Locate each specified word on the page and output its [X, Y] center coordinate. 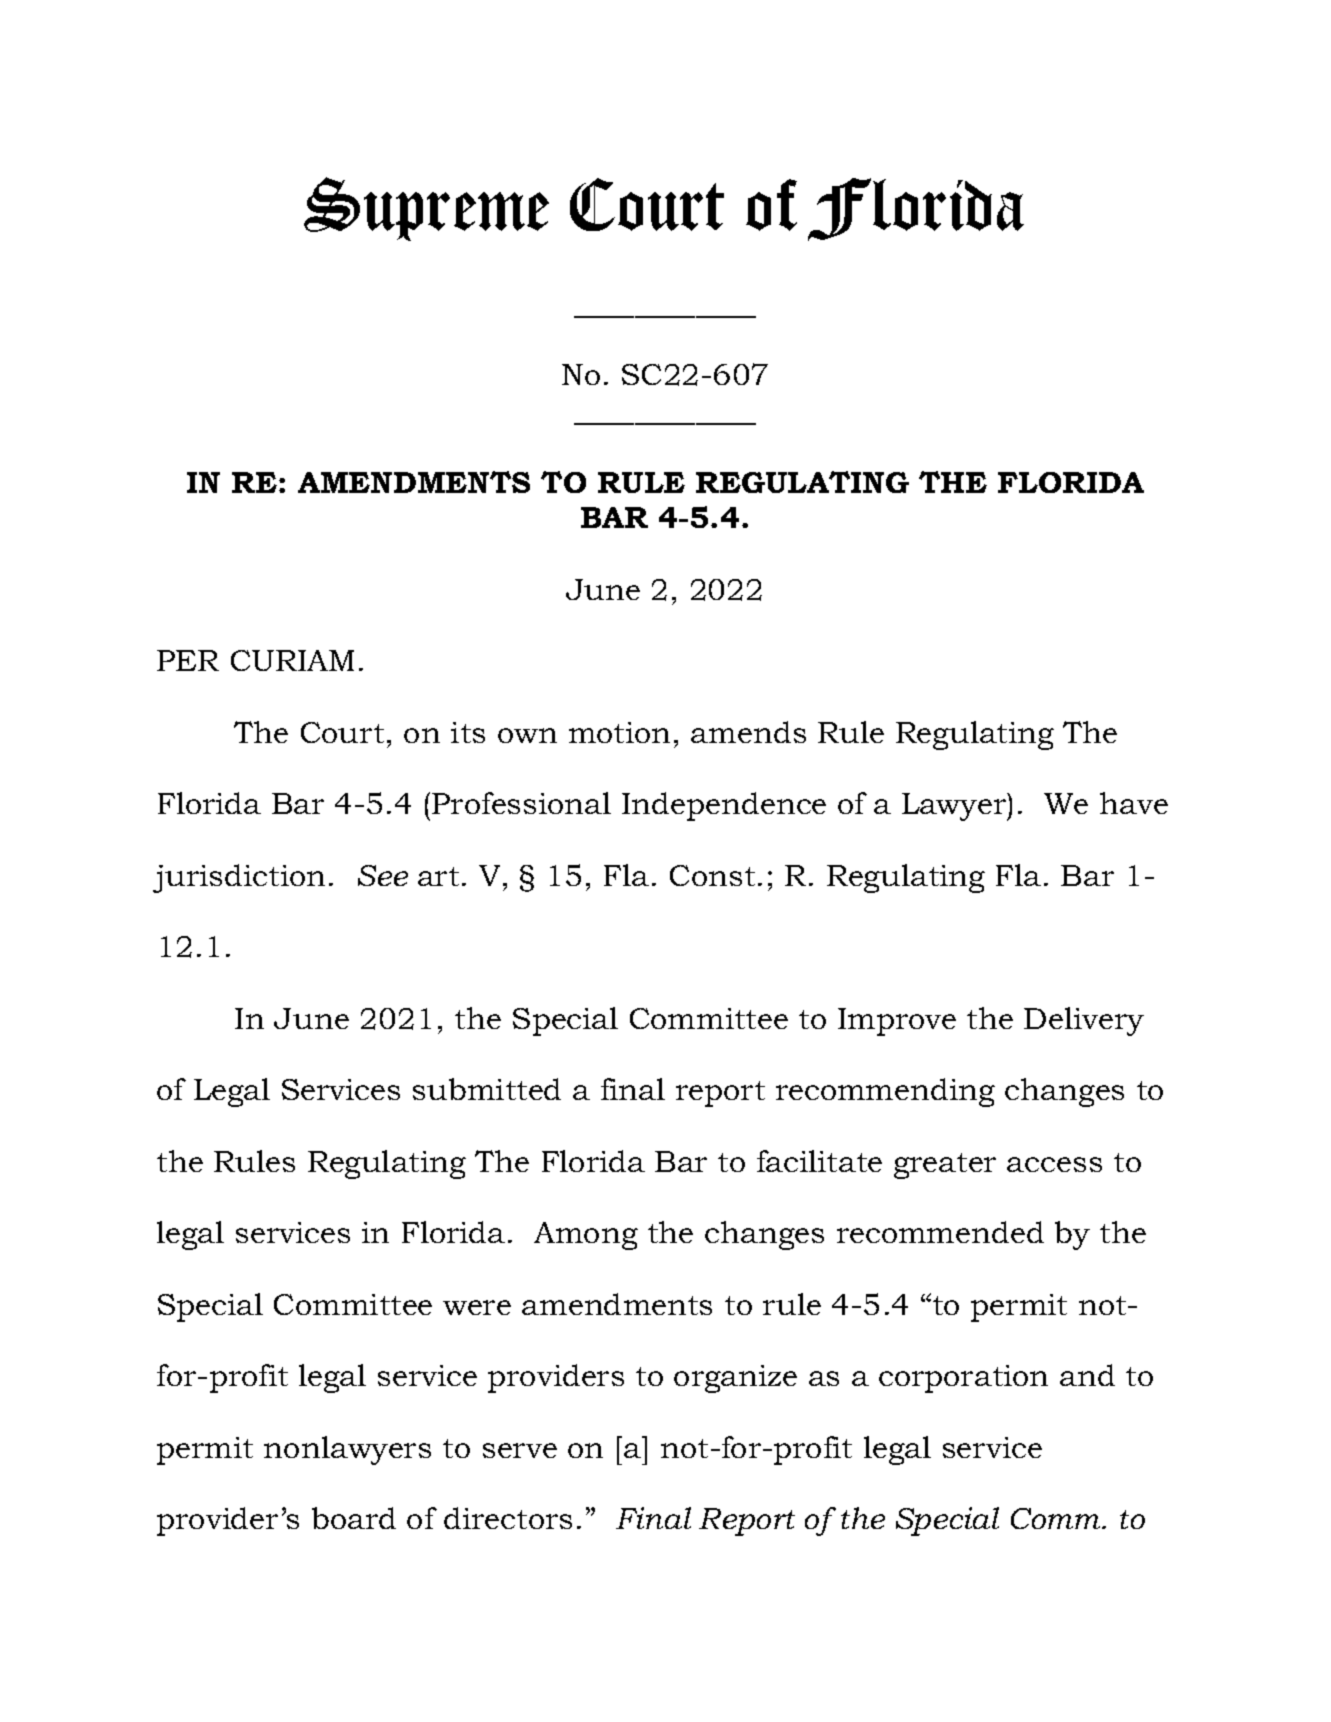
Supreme [426, 209]
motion [619, 732]
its [468, 732]
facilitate [819, 1161]
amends [748, 732]
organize [735, 1379]
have [1134, 803]
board [354, 1518]
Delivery [1084, 1021]
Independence [724, 806]
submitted [487, 1089]
